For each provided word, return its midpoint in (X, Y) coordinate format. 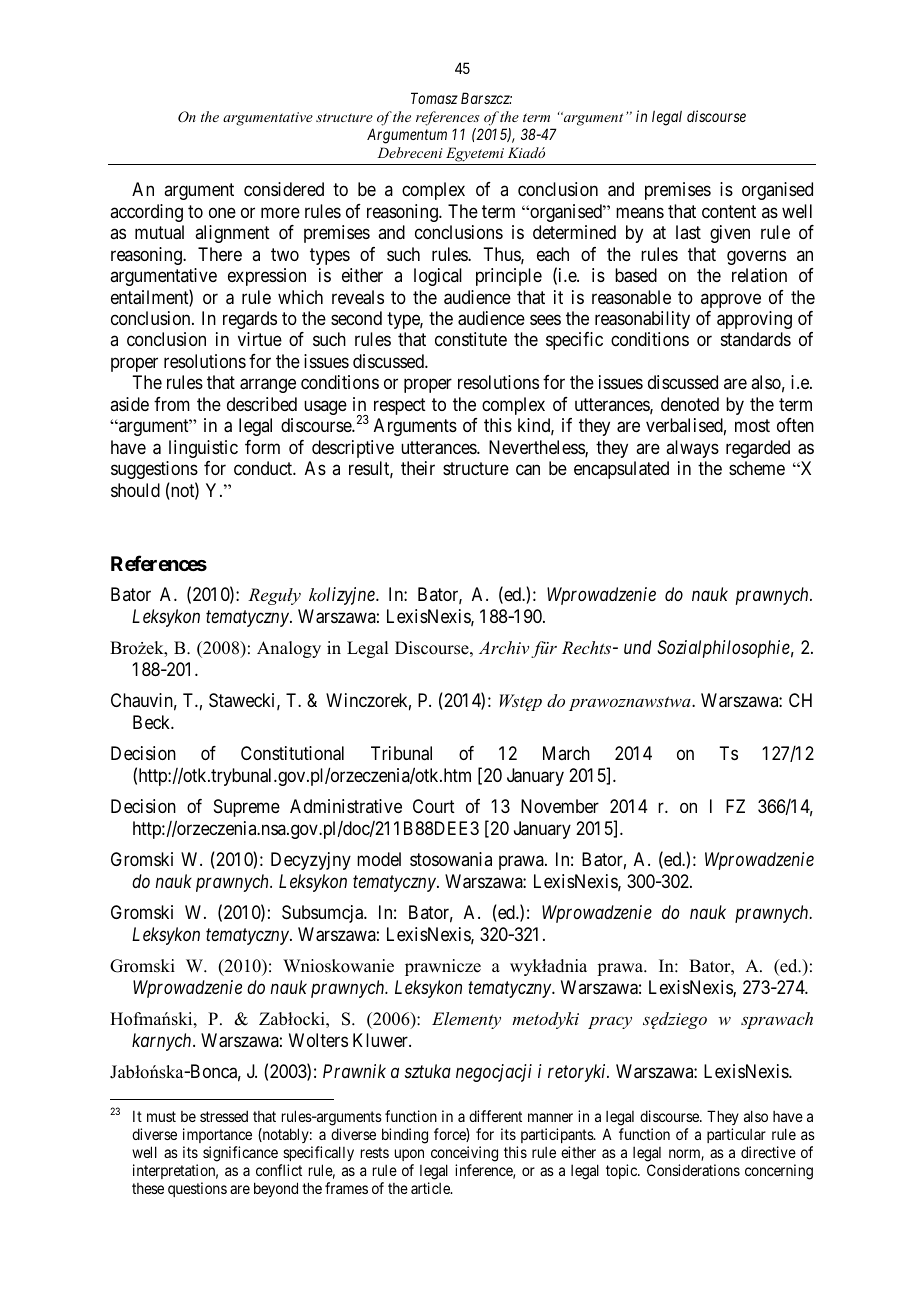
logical (438, 277)
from (172, 404)
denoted (690, 404)
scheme (757, 468)
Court (434, 806)
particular (736, 1135)
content (729, 211)
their (418, 468)
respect (400, 406)
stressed (224, 1116)
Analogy (289, 649)
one (222, 212)
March (566, 753)
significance (240, 1154)
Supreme (247, 808)
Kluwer (381, 1040)
